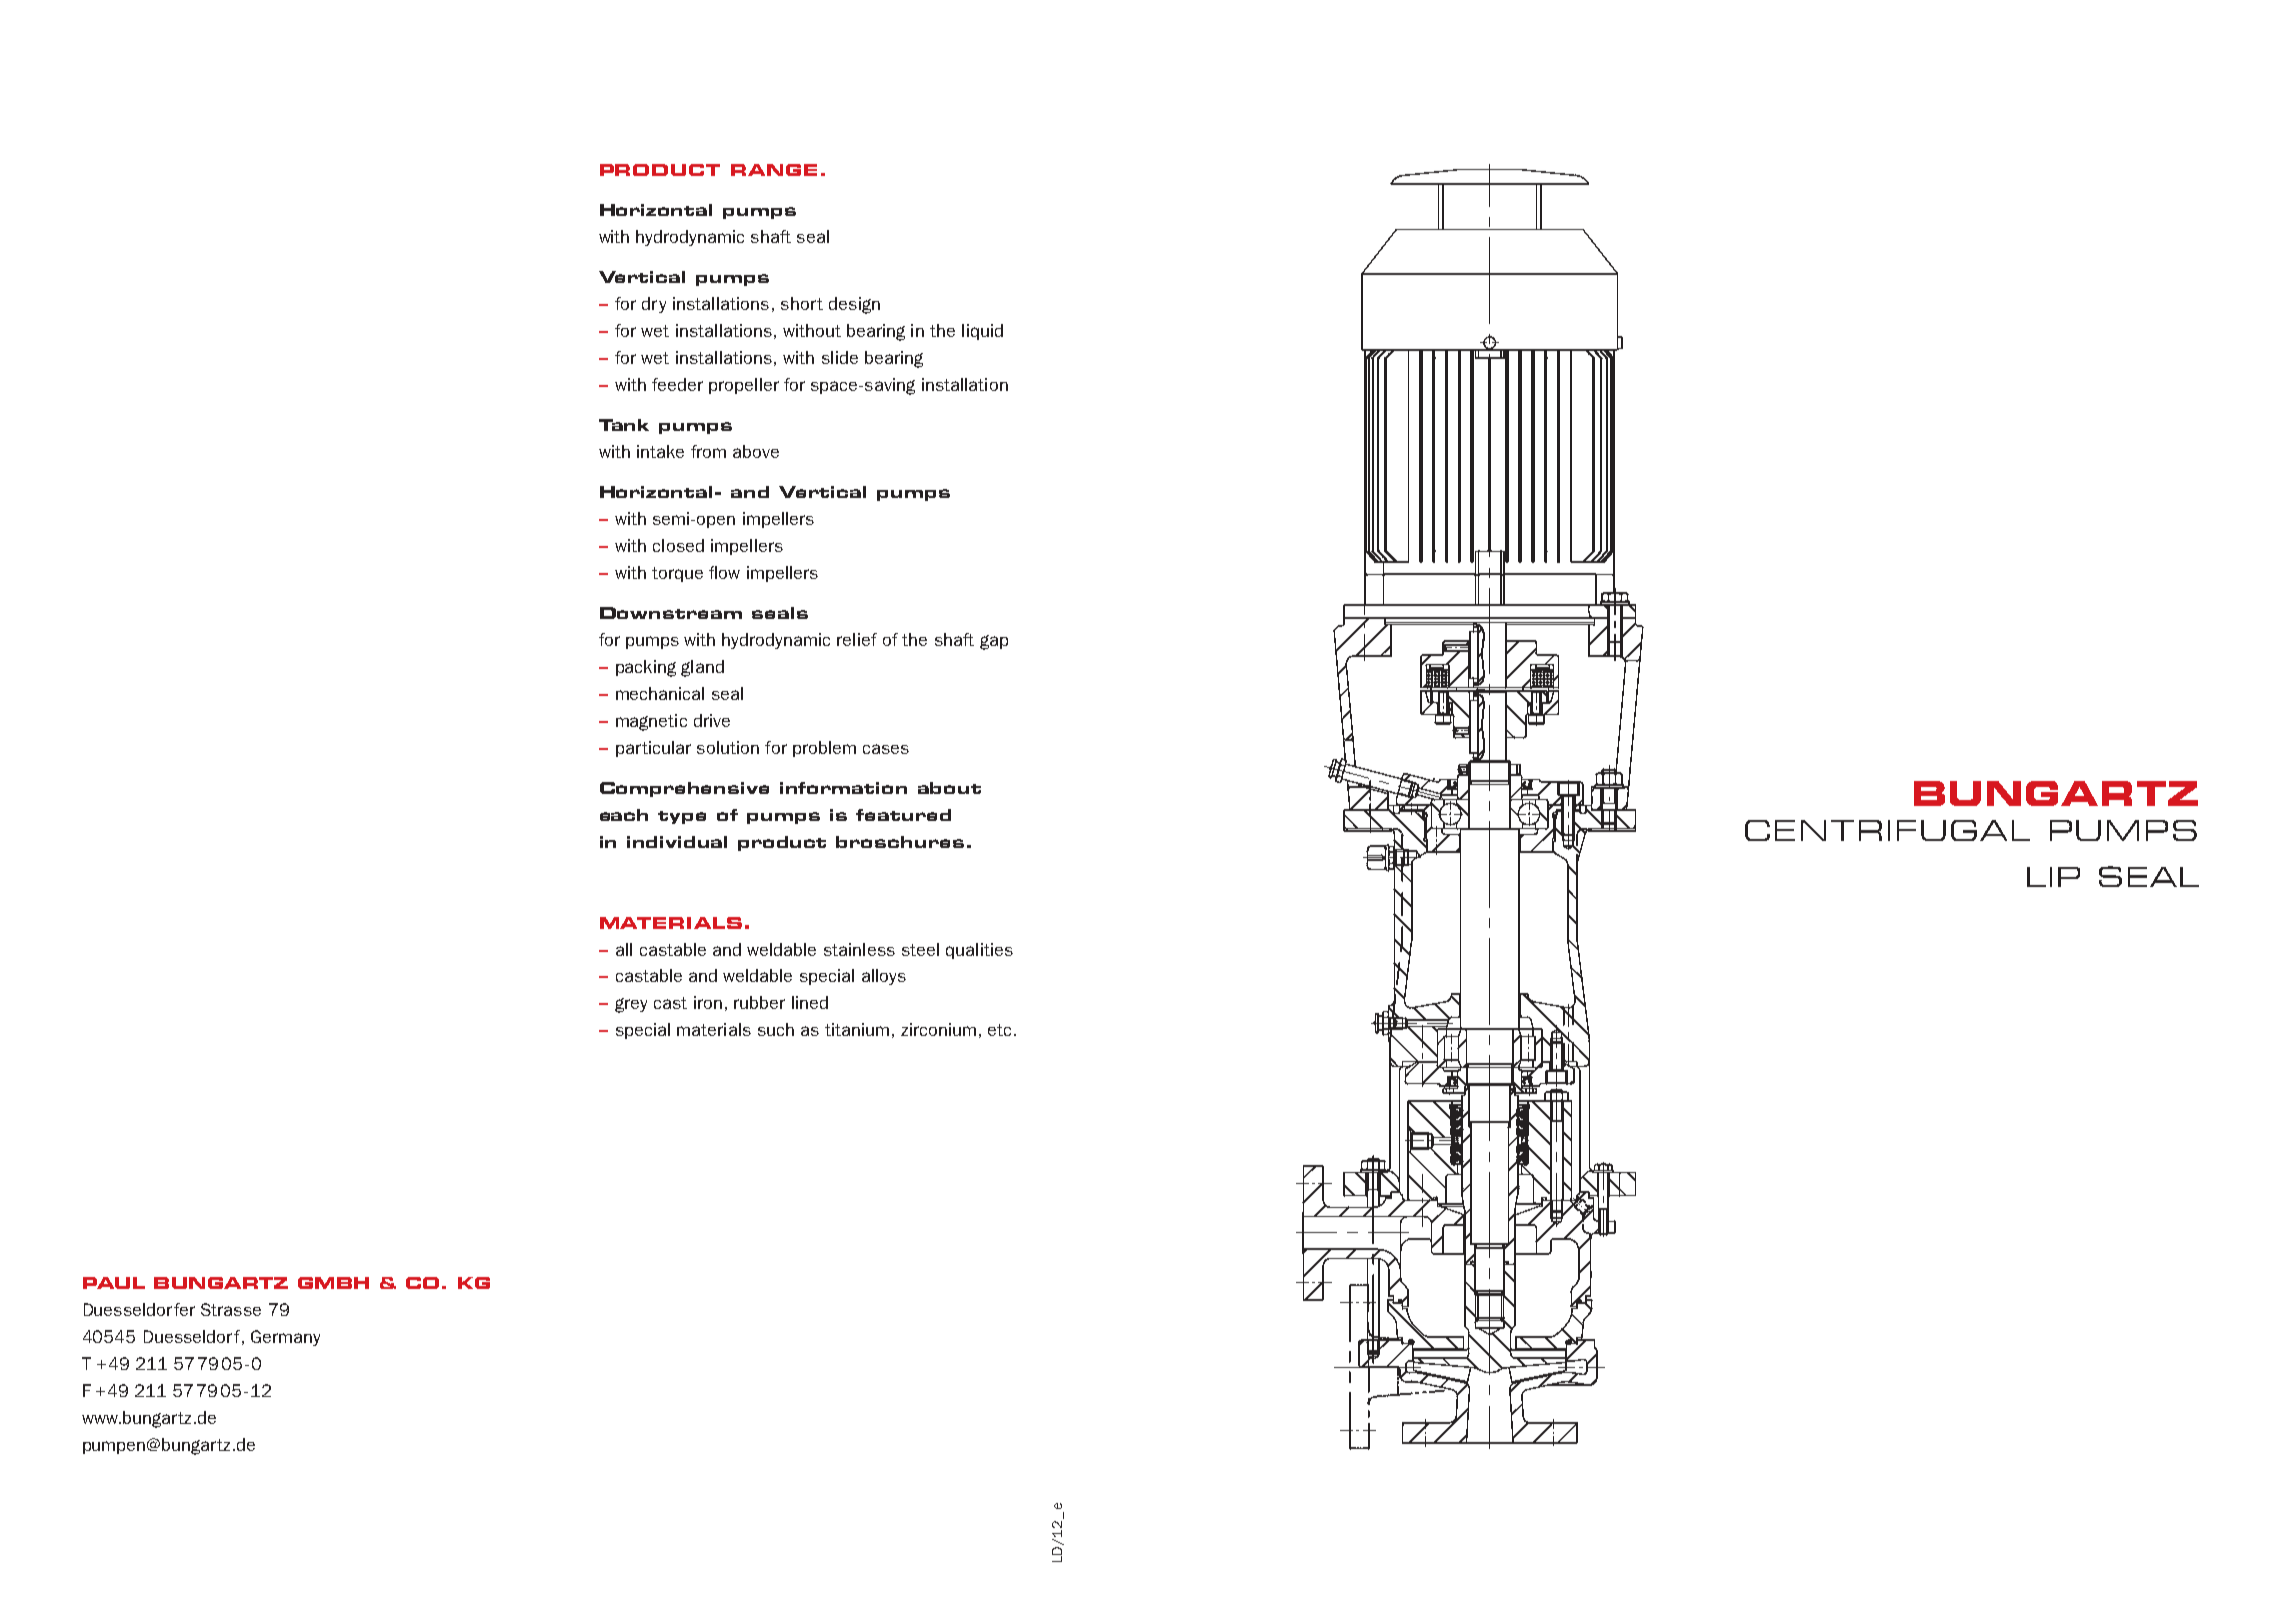 This image has height=1617, width=2286. I want to click on zirconium, so click(938, 1029).
